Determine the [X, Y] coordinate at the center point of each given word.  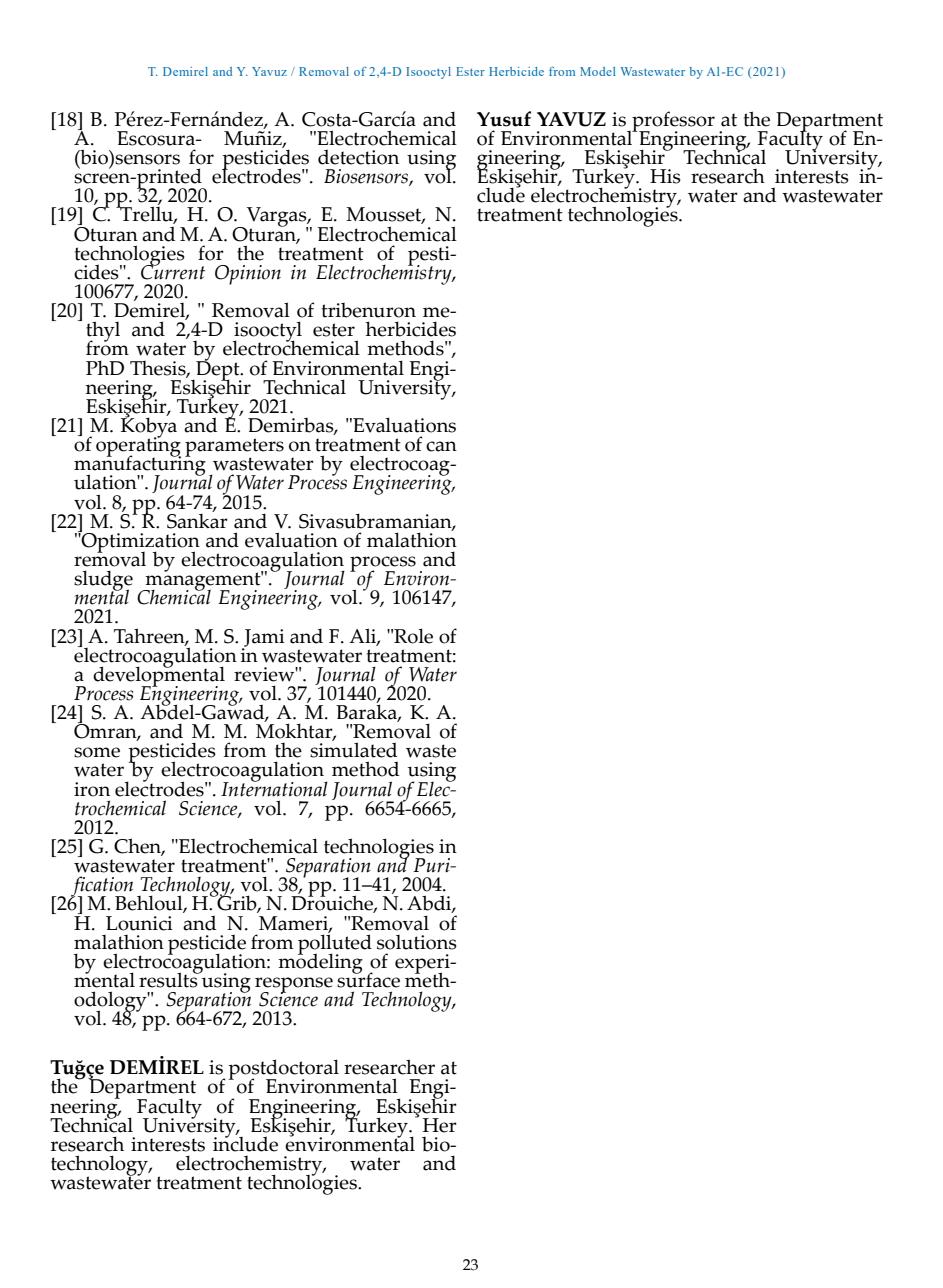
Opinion [248, 275]
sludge [103, 581]
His [665, 176]
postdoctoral [283, 1070]
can [441, 446]
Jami [263, 639]
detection [358, 157]
